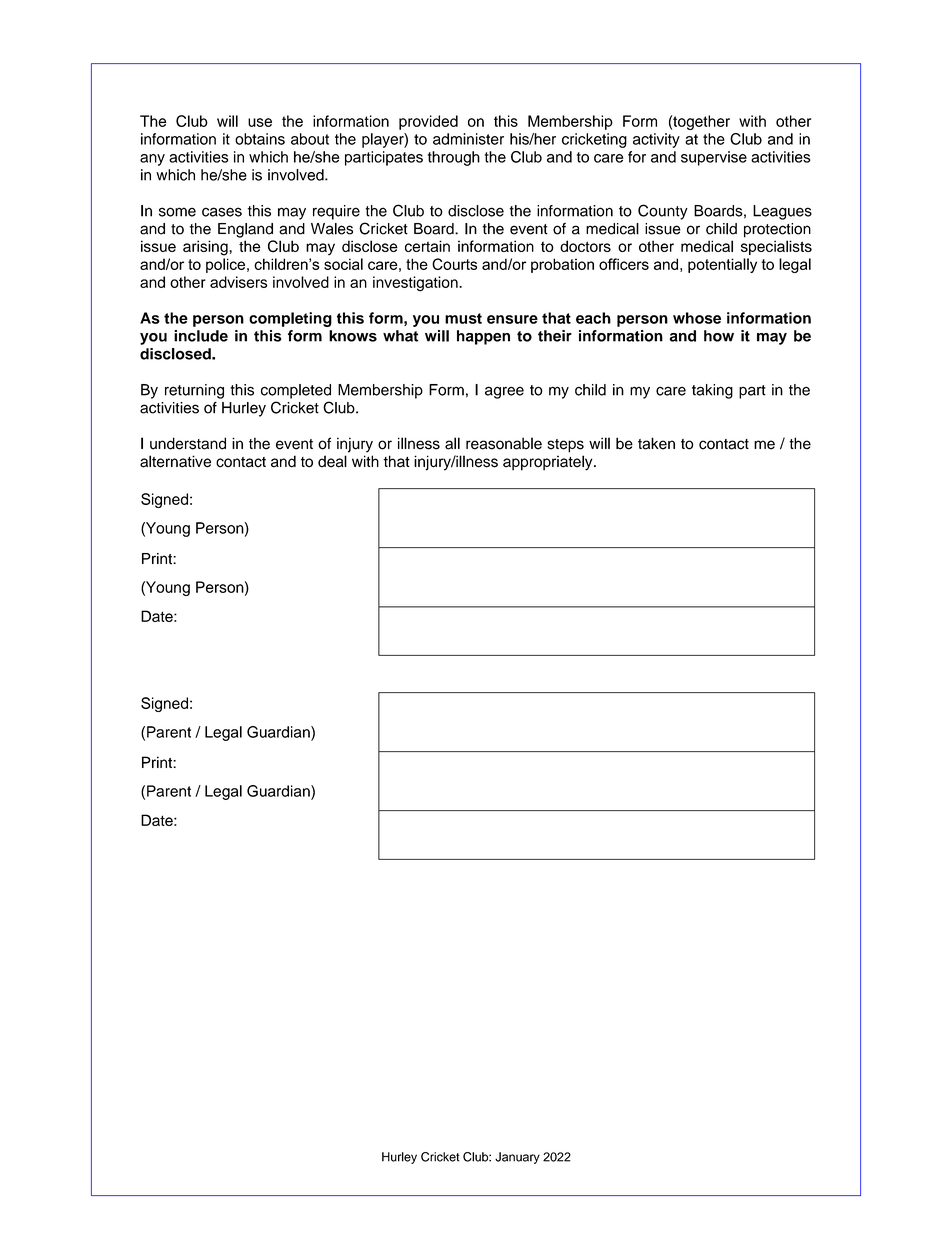  I want to click on through, so click(454, 158).
